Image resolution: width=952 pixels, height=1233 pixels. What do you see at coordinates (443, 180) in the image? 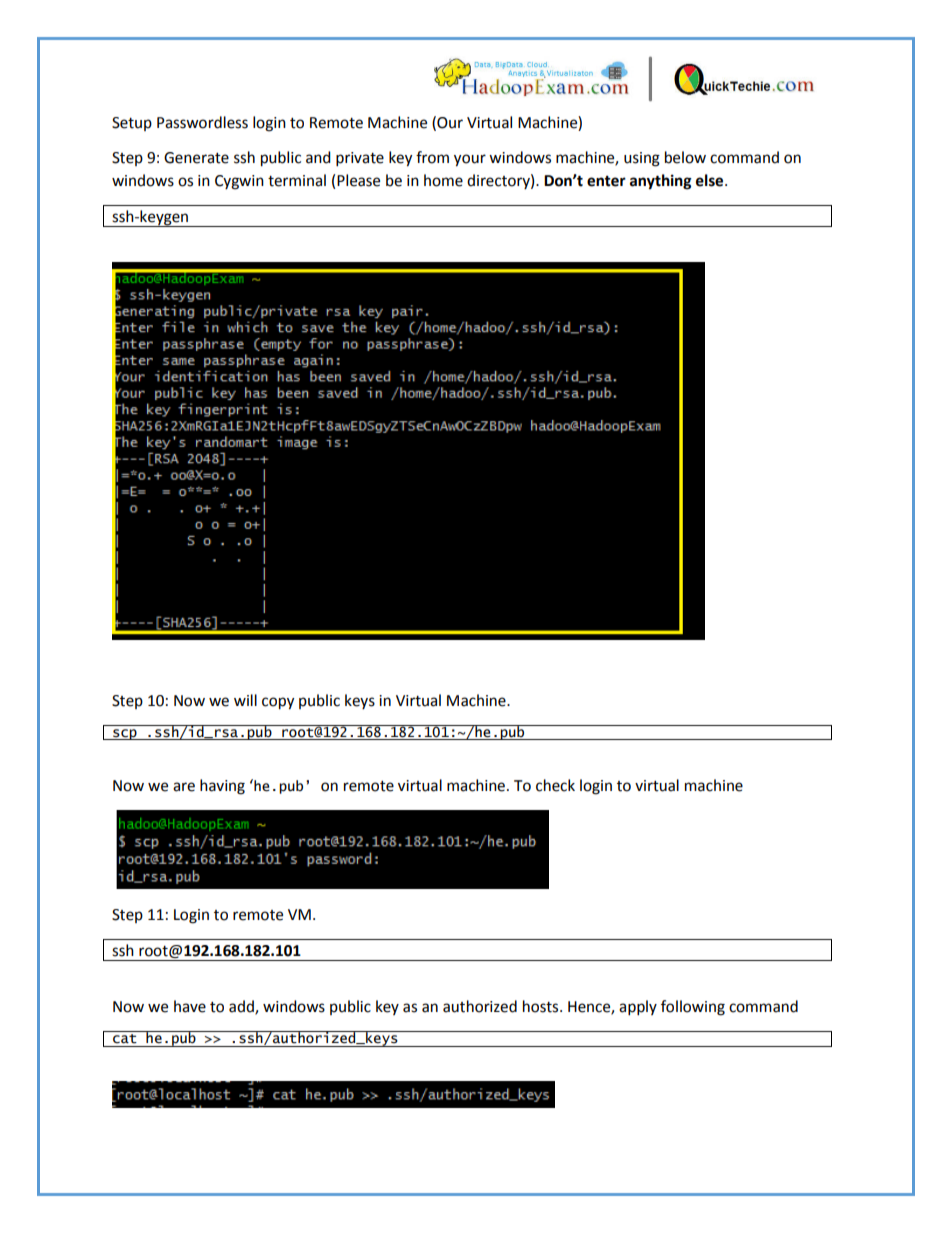
I see `home` at bounding box center [443, 180].
